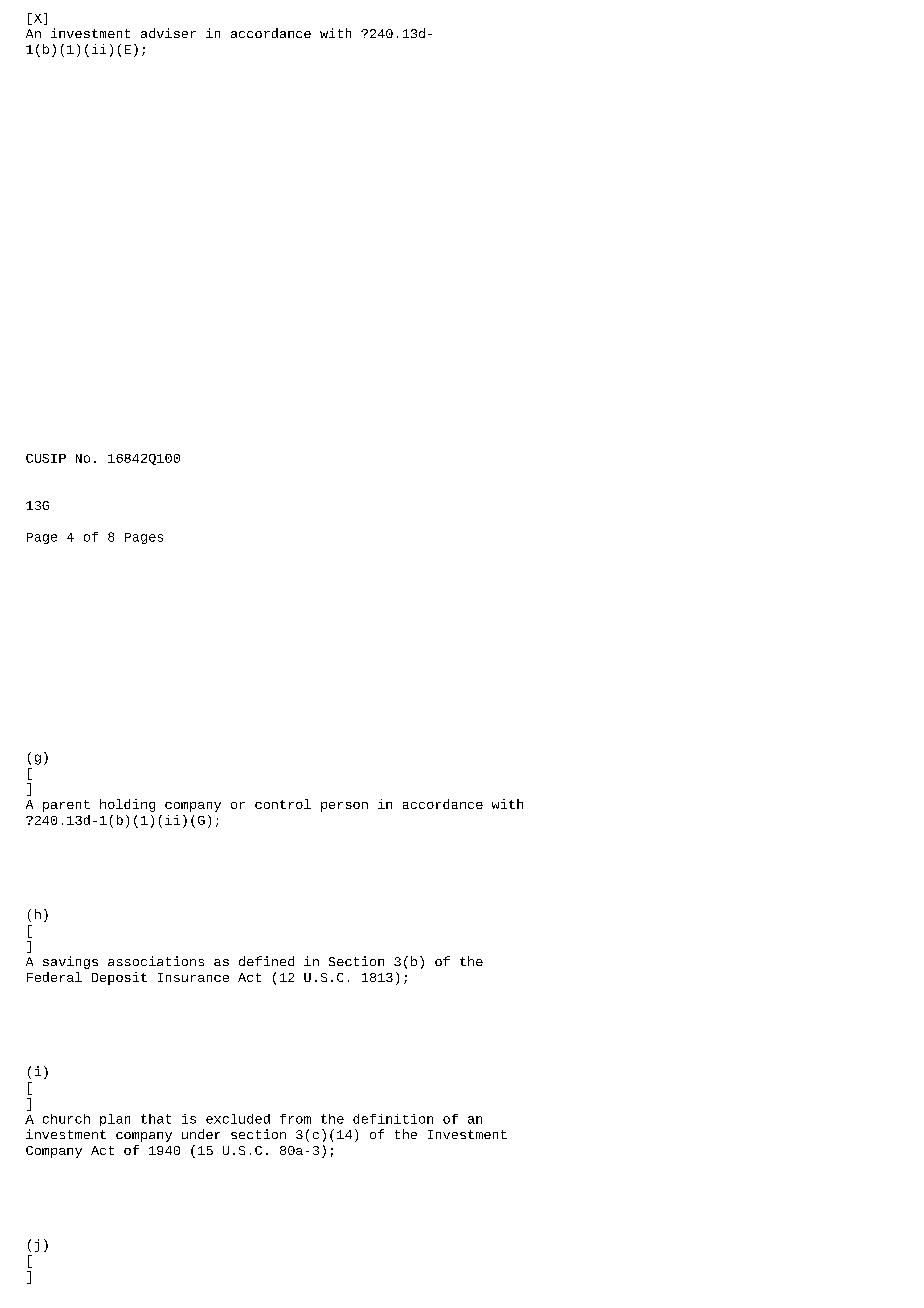  What do you see at coordinates (115, 1120) in the page?
I see `plan` at bounding box center [115, 1120].
